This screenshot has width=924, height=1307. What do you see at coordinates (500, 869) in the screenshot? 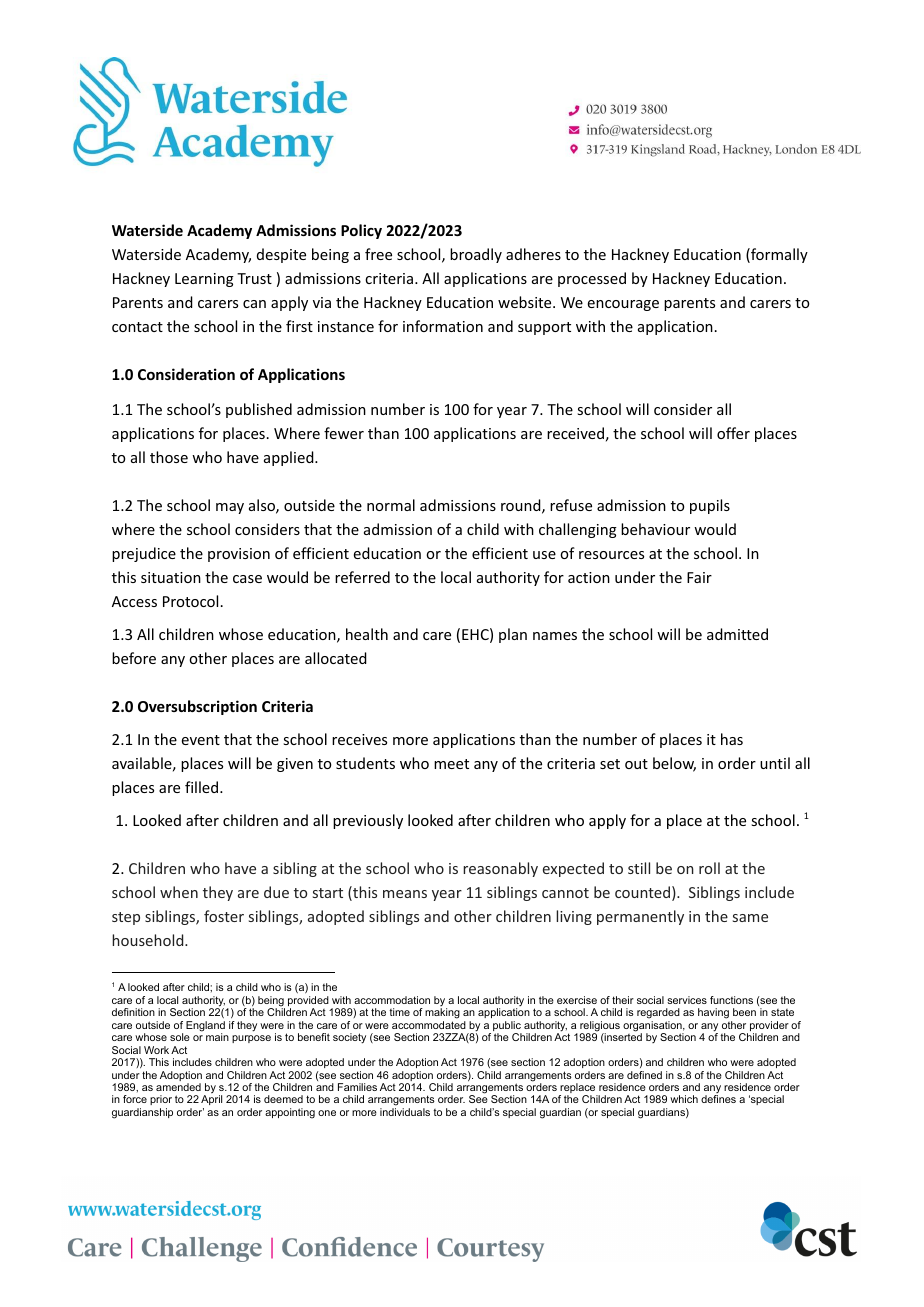
I see `reasonably` at bounding box center [500, 869].
